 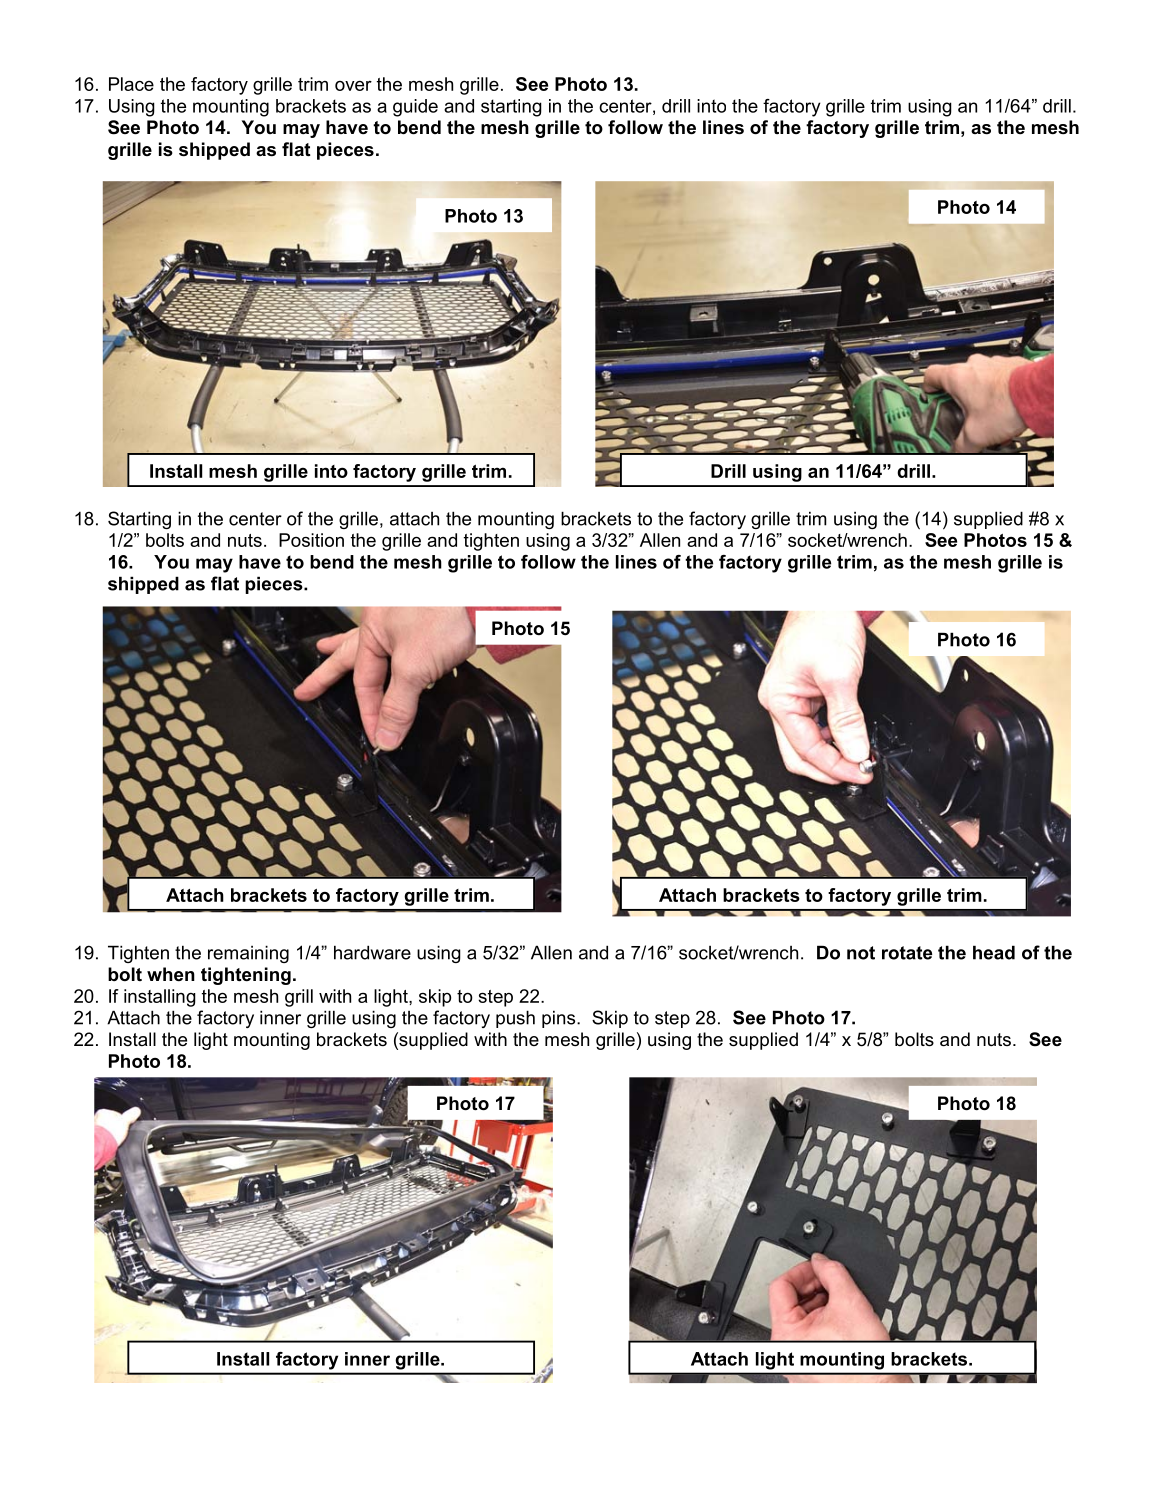 I want to click on over, so click(x=353, y=86).
